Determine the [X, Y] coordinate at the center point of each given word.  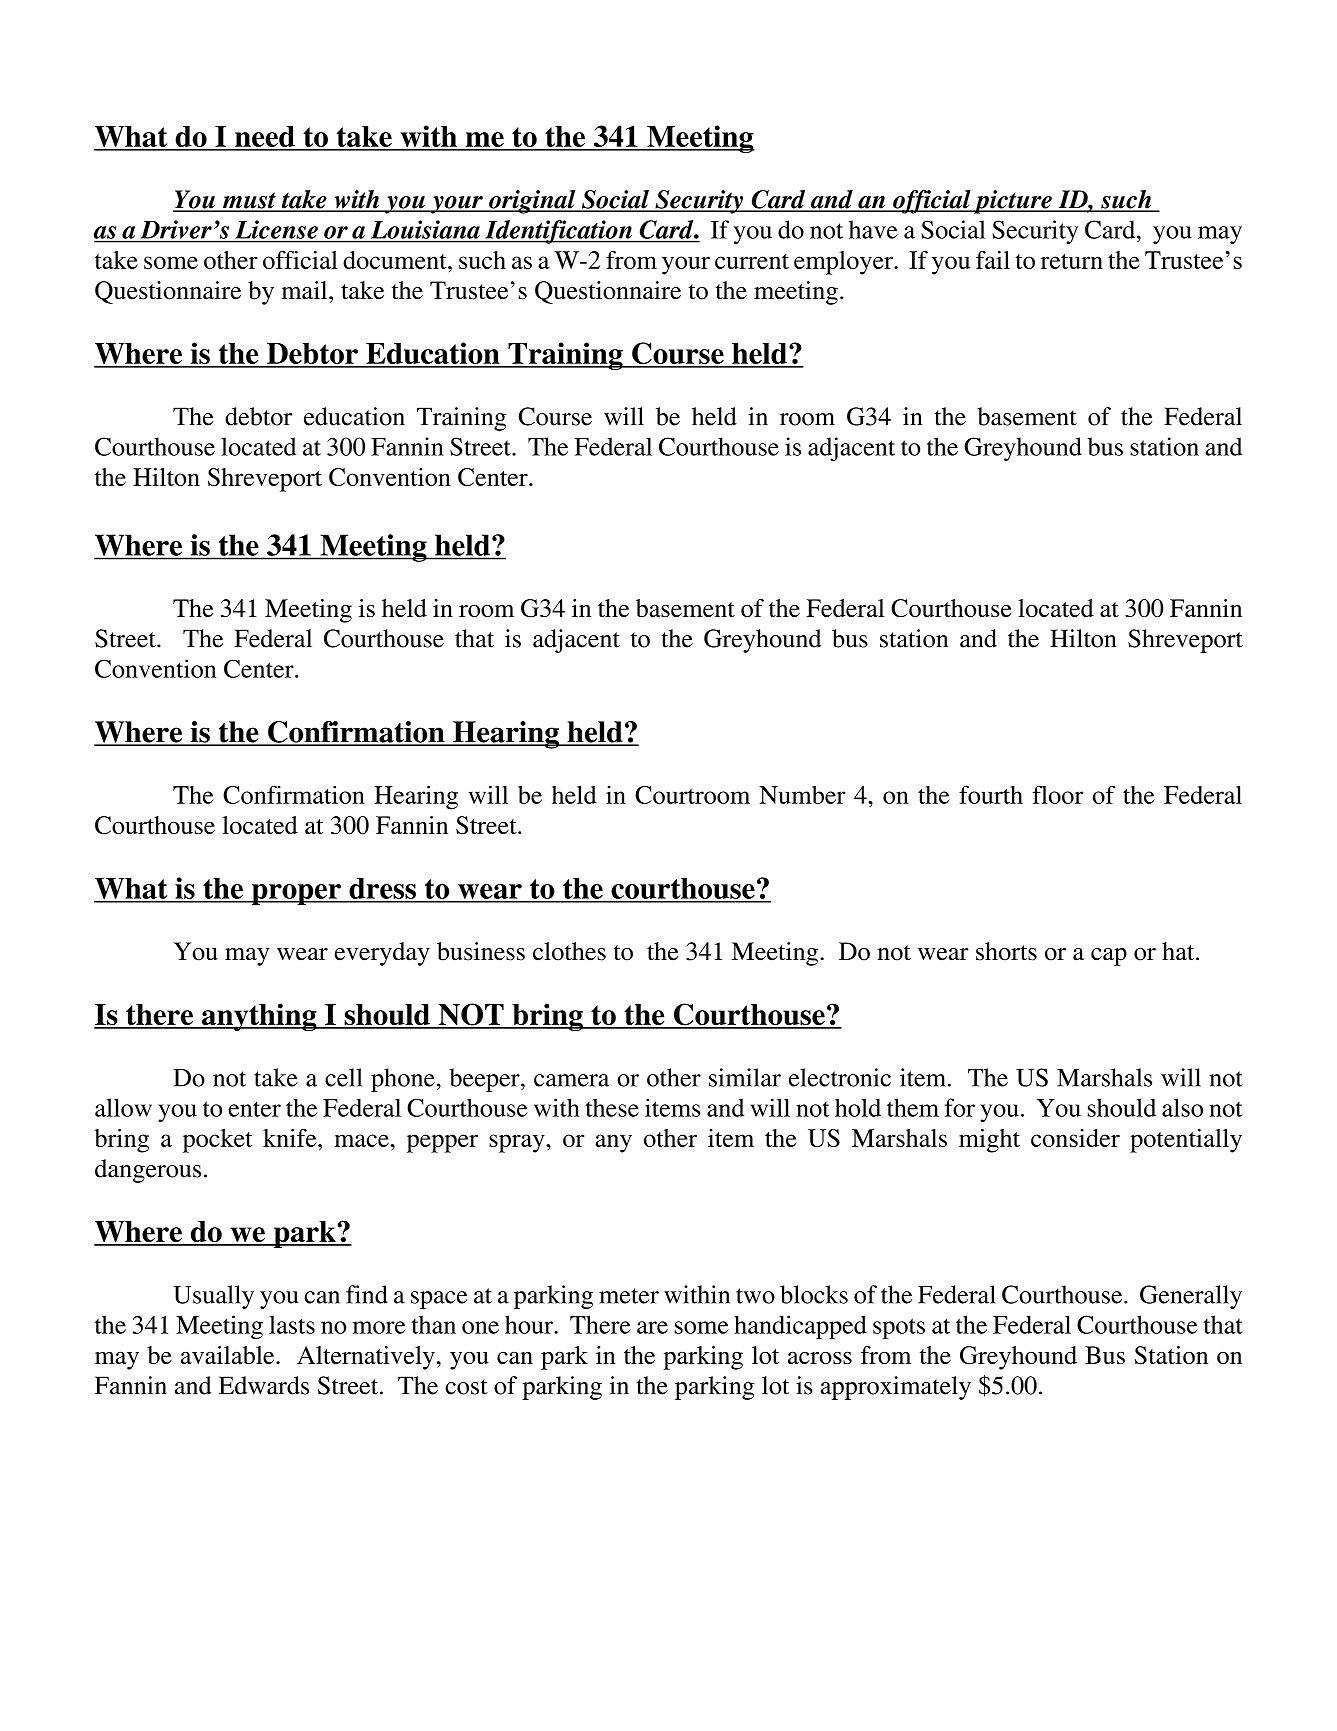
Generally [1191, 1297]
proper [296, 894]
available [229, 1355]
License [277, 229]
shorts [1006, 951]
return [1072, 261]
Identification [558, 232]
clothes [569, 951]
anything [259, 1017]
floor [1057, 794]
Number [802, 795]
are [652, 1327]
